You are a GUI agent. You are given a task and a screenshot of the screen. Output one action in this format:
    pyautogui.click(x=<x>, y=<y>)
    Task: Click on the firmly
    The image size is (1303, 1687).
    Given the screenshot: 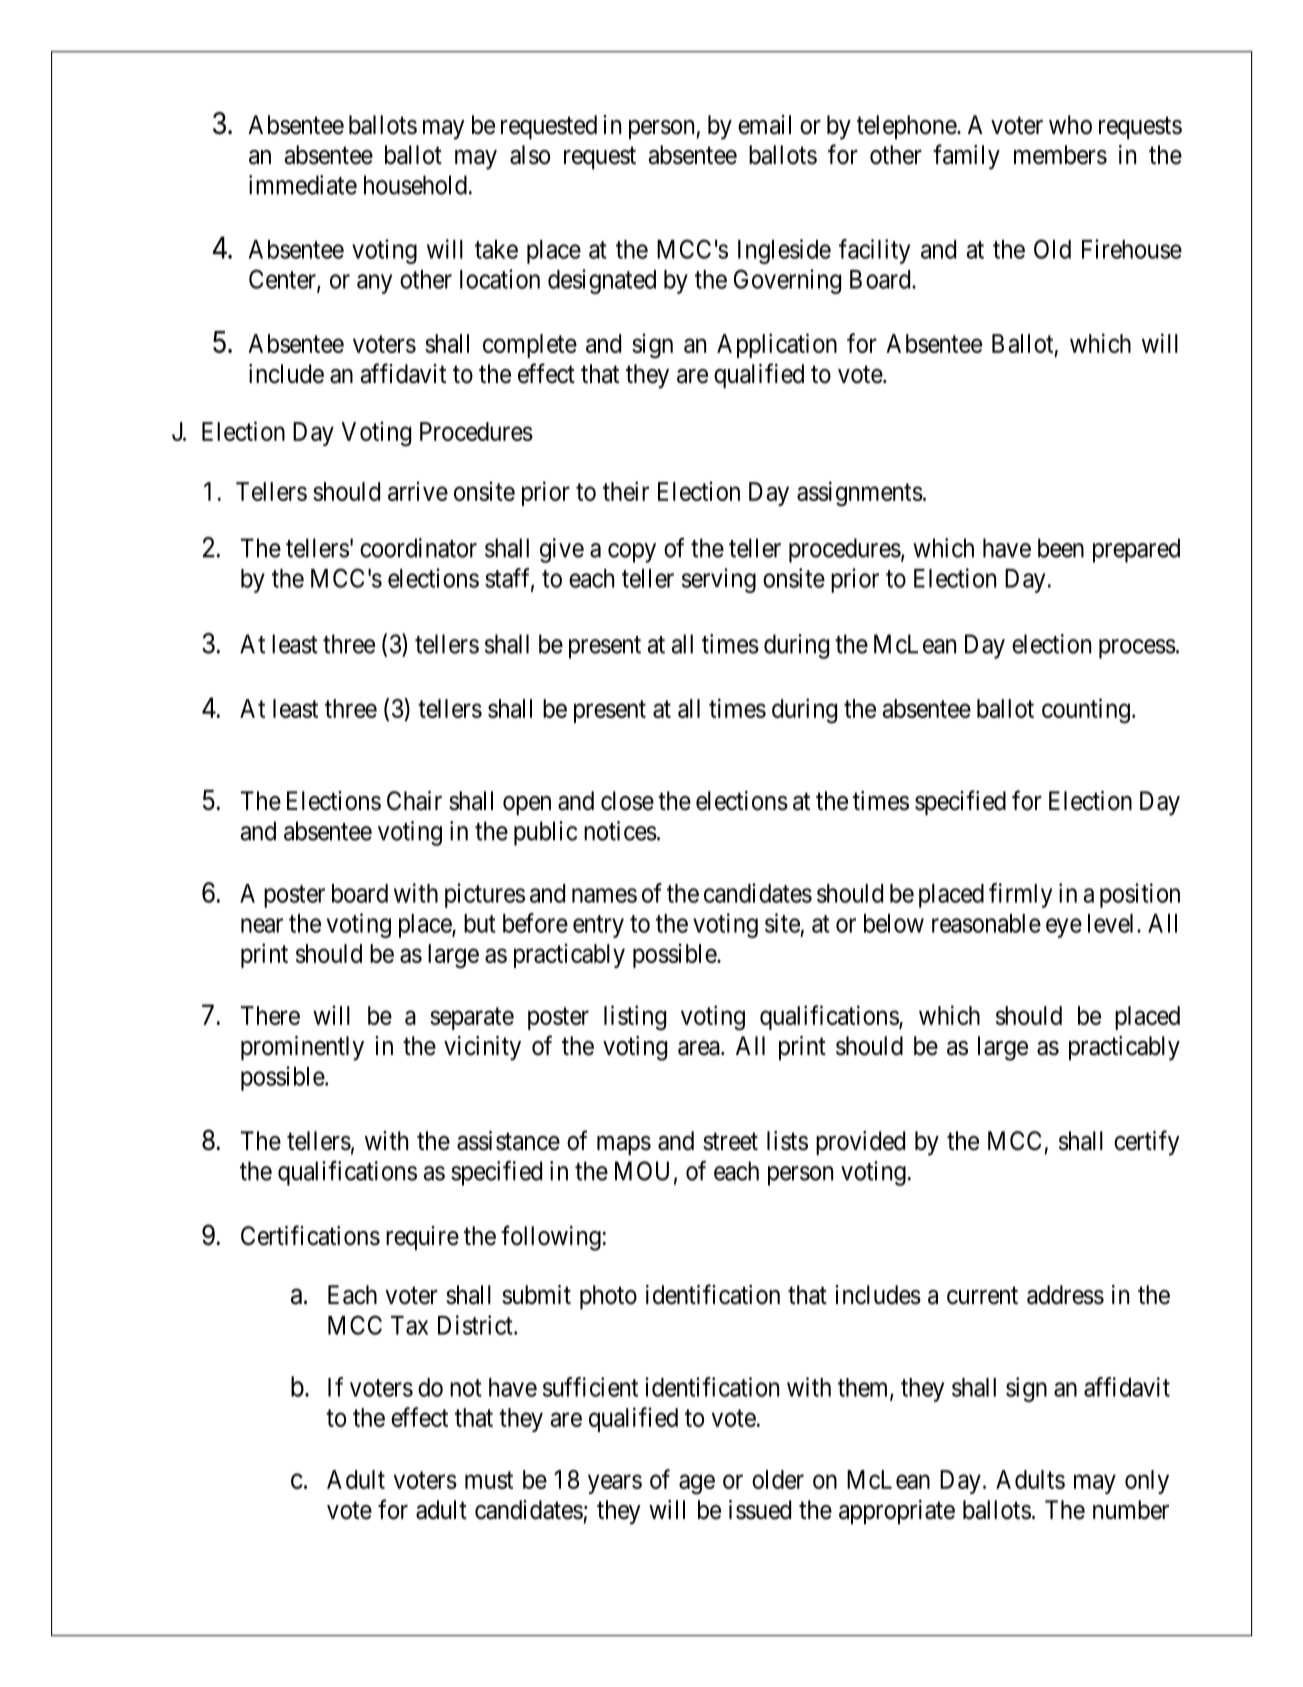 What is the action you would take?
    pyautogui.click(x=1020, y=895)
